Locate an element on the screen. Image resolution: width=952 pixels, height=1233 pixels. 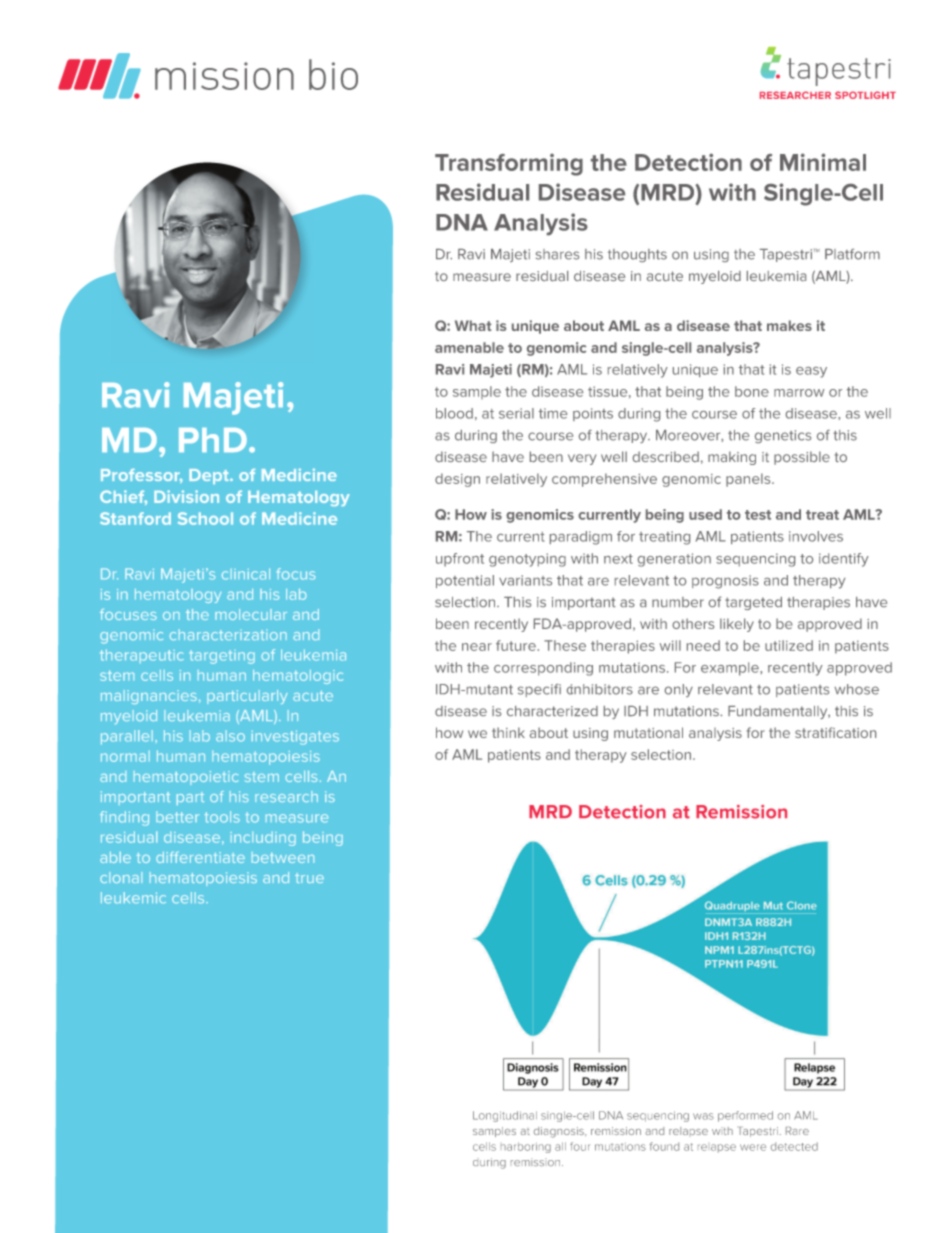
Longitudinal is located at coordinates (505, 1116).
